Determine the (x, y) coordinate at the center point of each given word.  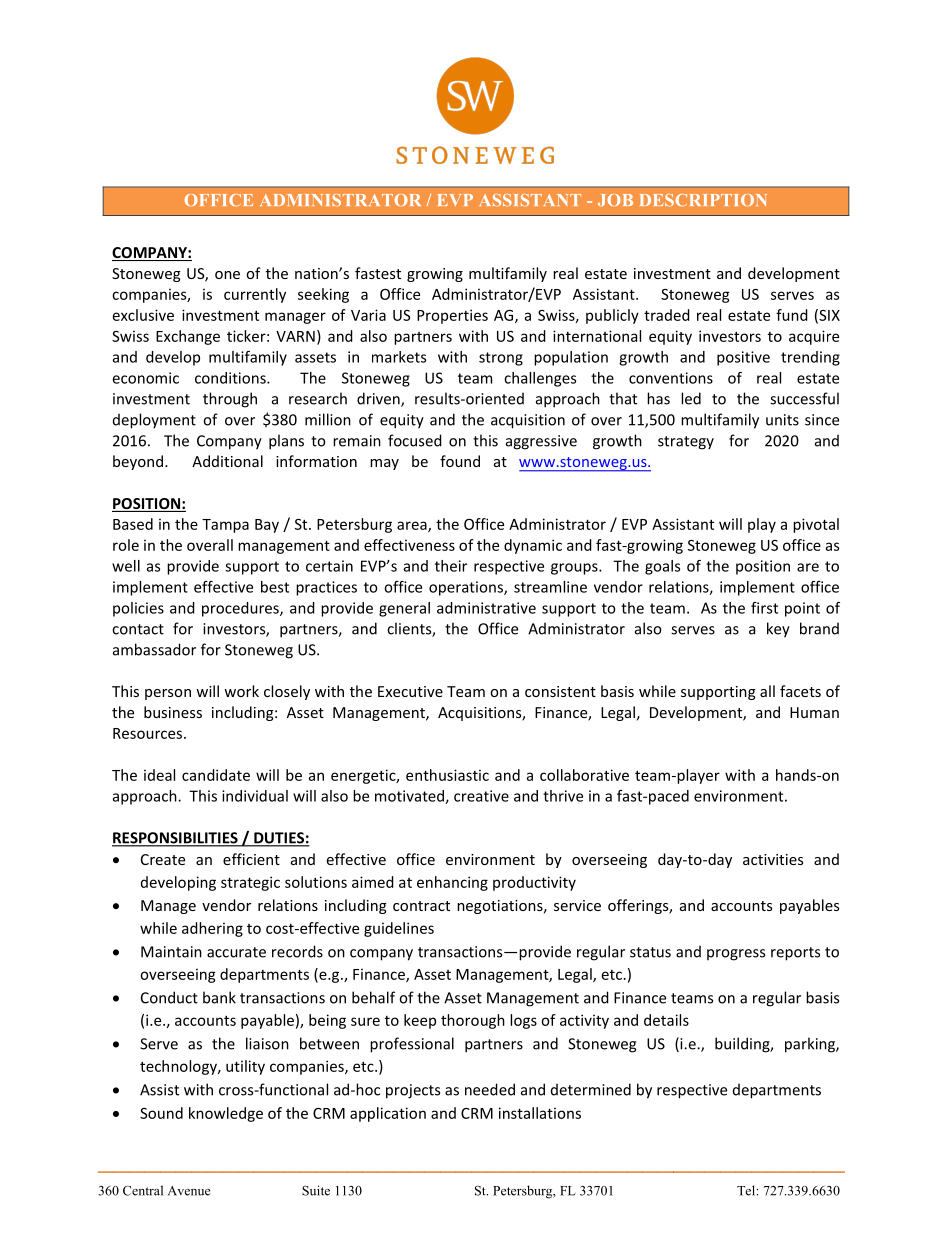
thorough (473, 1021)
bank (219, 997)
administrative (486, 608)
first (764, 608)
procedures (241, 609)
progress (736, 955)
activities (773, 859)
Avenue (189, 1191)
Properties (452, 316)
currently (255, 295)
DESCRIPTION (703, 200)
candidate (216, 775)
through (230, 400)
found (460, 461)
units (782, 420)
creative (481, 796)
